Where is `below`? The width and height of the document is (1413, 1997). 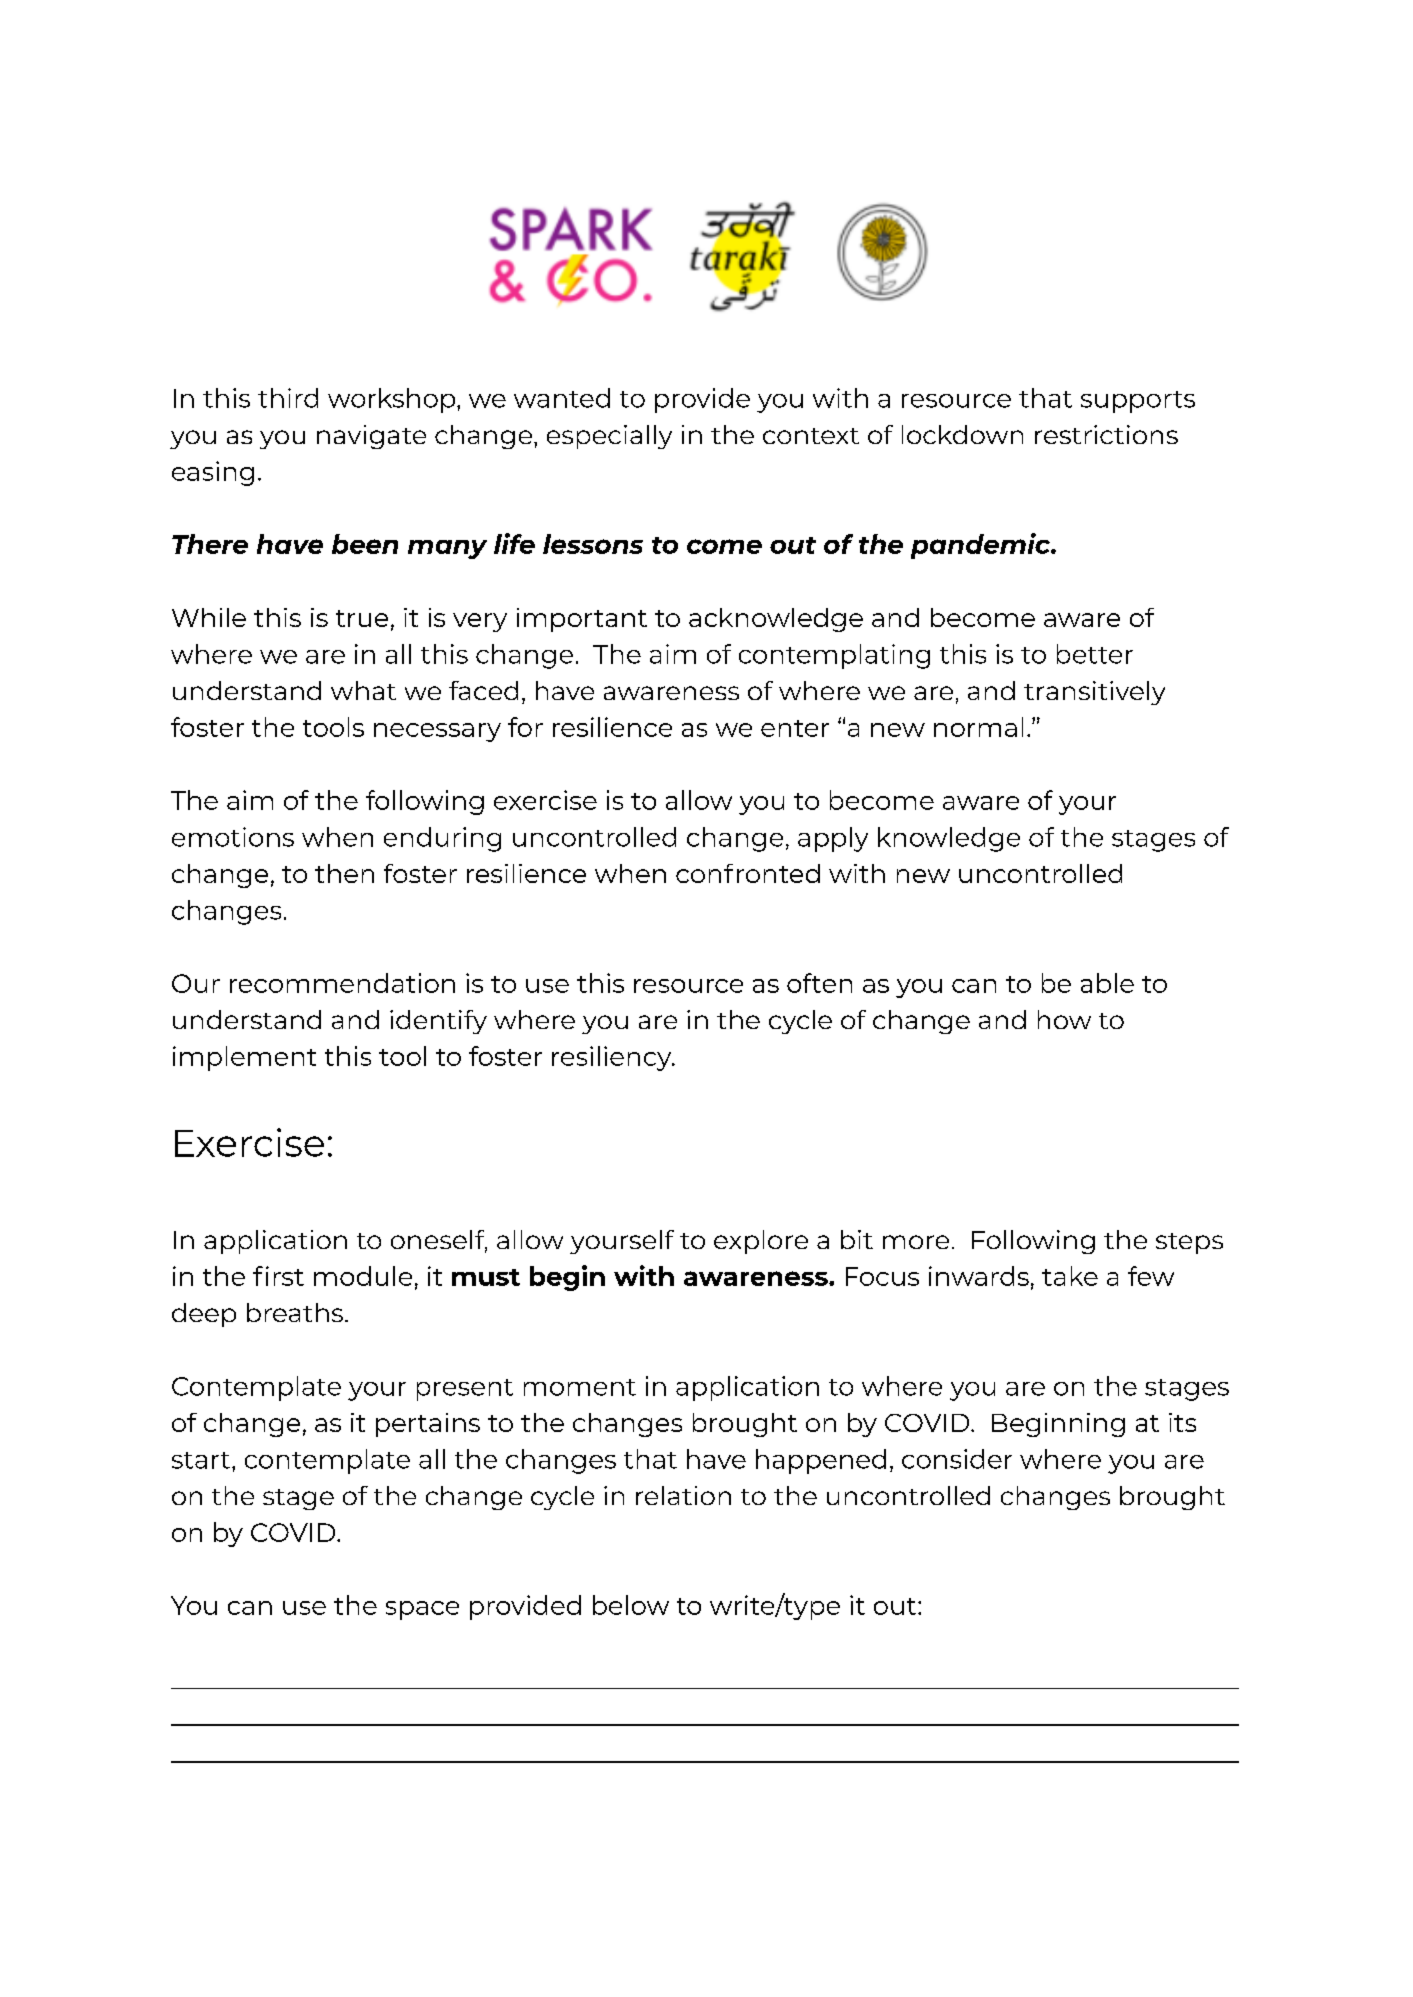 below is located at coordinates (631, 1605).
